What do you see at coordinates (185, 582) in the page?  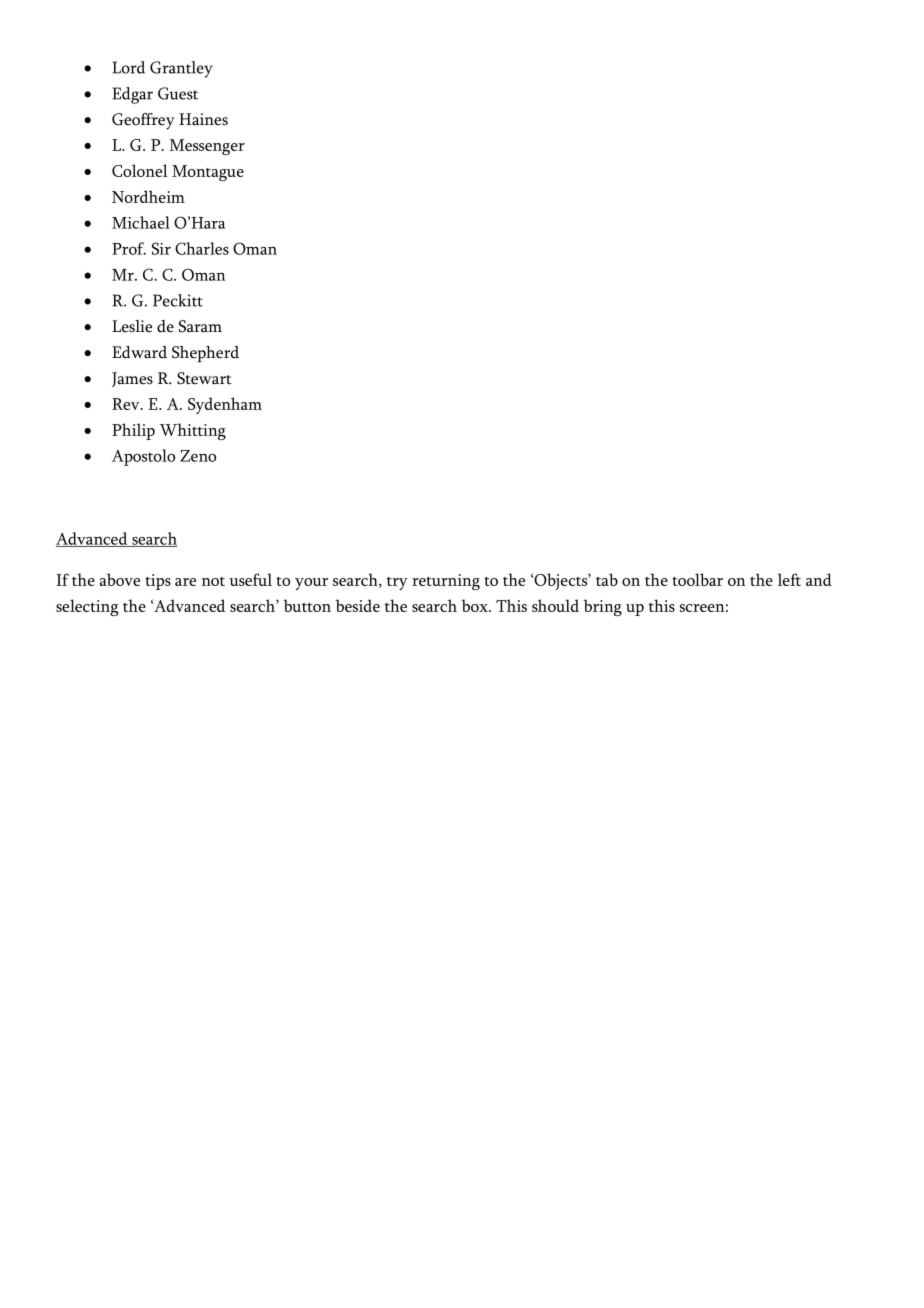 I see `are` at bounding box center [185, 582].
